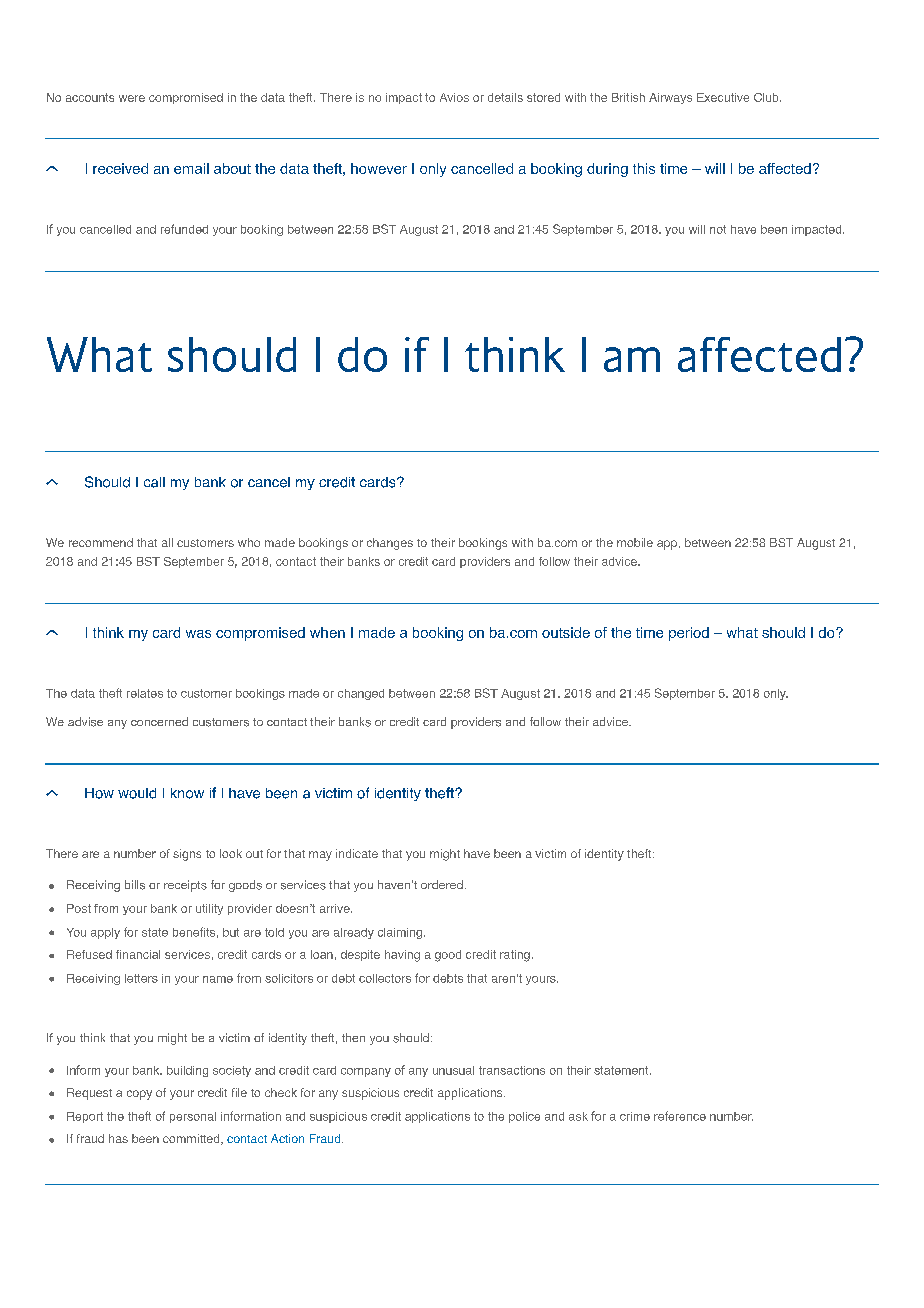 The height and width of the screenshot is (1308, 924). What do you see at coordinates (132, 98) in the screenshot?
I see `were` at bounding box center [132, 98].
